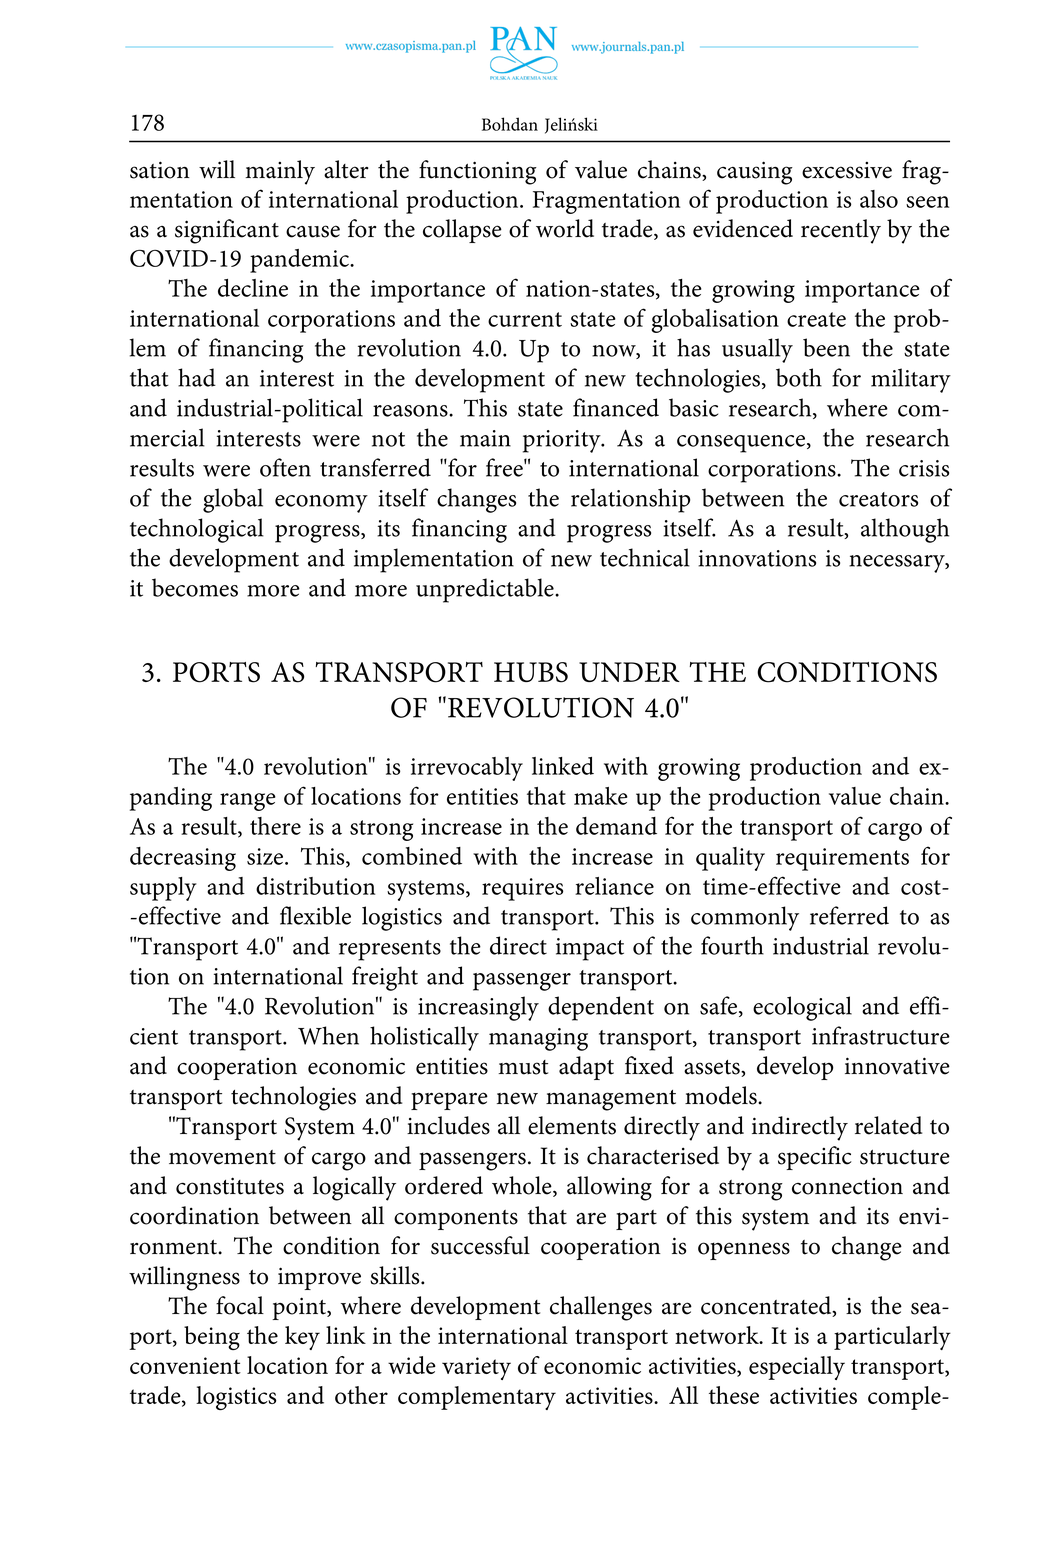 The image size is (1047, 1557). What do you see at coordinates (476, 1368) in the document?
I see `variety` at bounding box center [476, 1368].
